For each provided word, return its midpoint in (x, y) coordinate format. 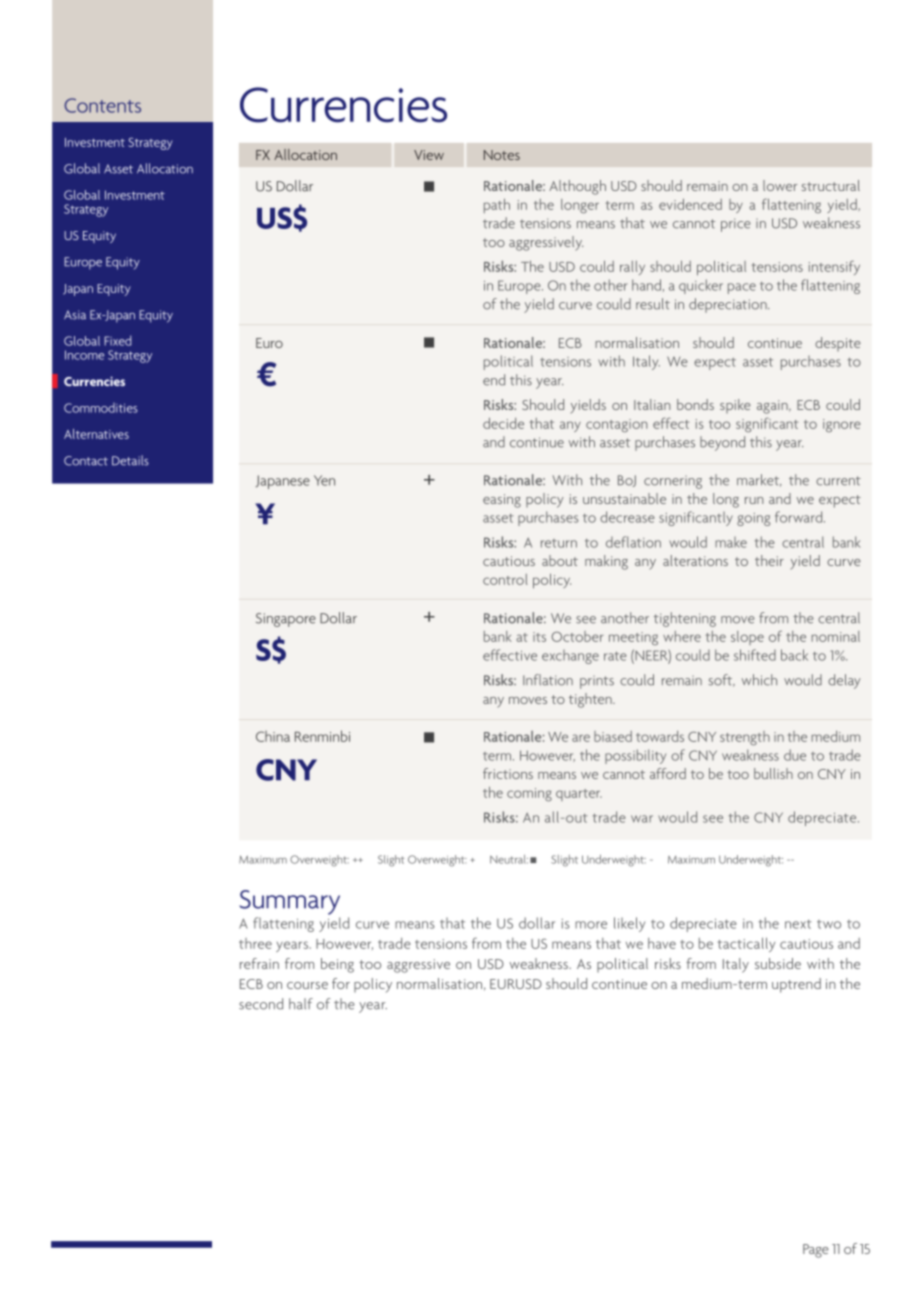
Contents (103, 105)
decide (503, 423)
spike (735, 406)
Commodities (101, 408)
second (261, 1004)
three (255, 943)
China (273, 736)
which (759, 680)
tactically (746, 944)
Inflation (548, 680)
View (429, 155)
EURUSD (516, 984)
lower (780, 185)
